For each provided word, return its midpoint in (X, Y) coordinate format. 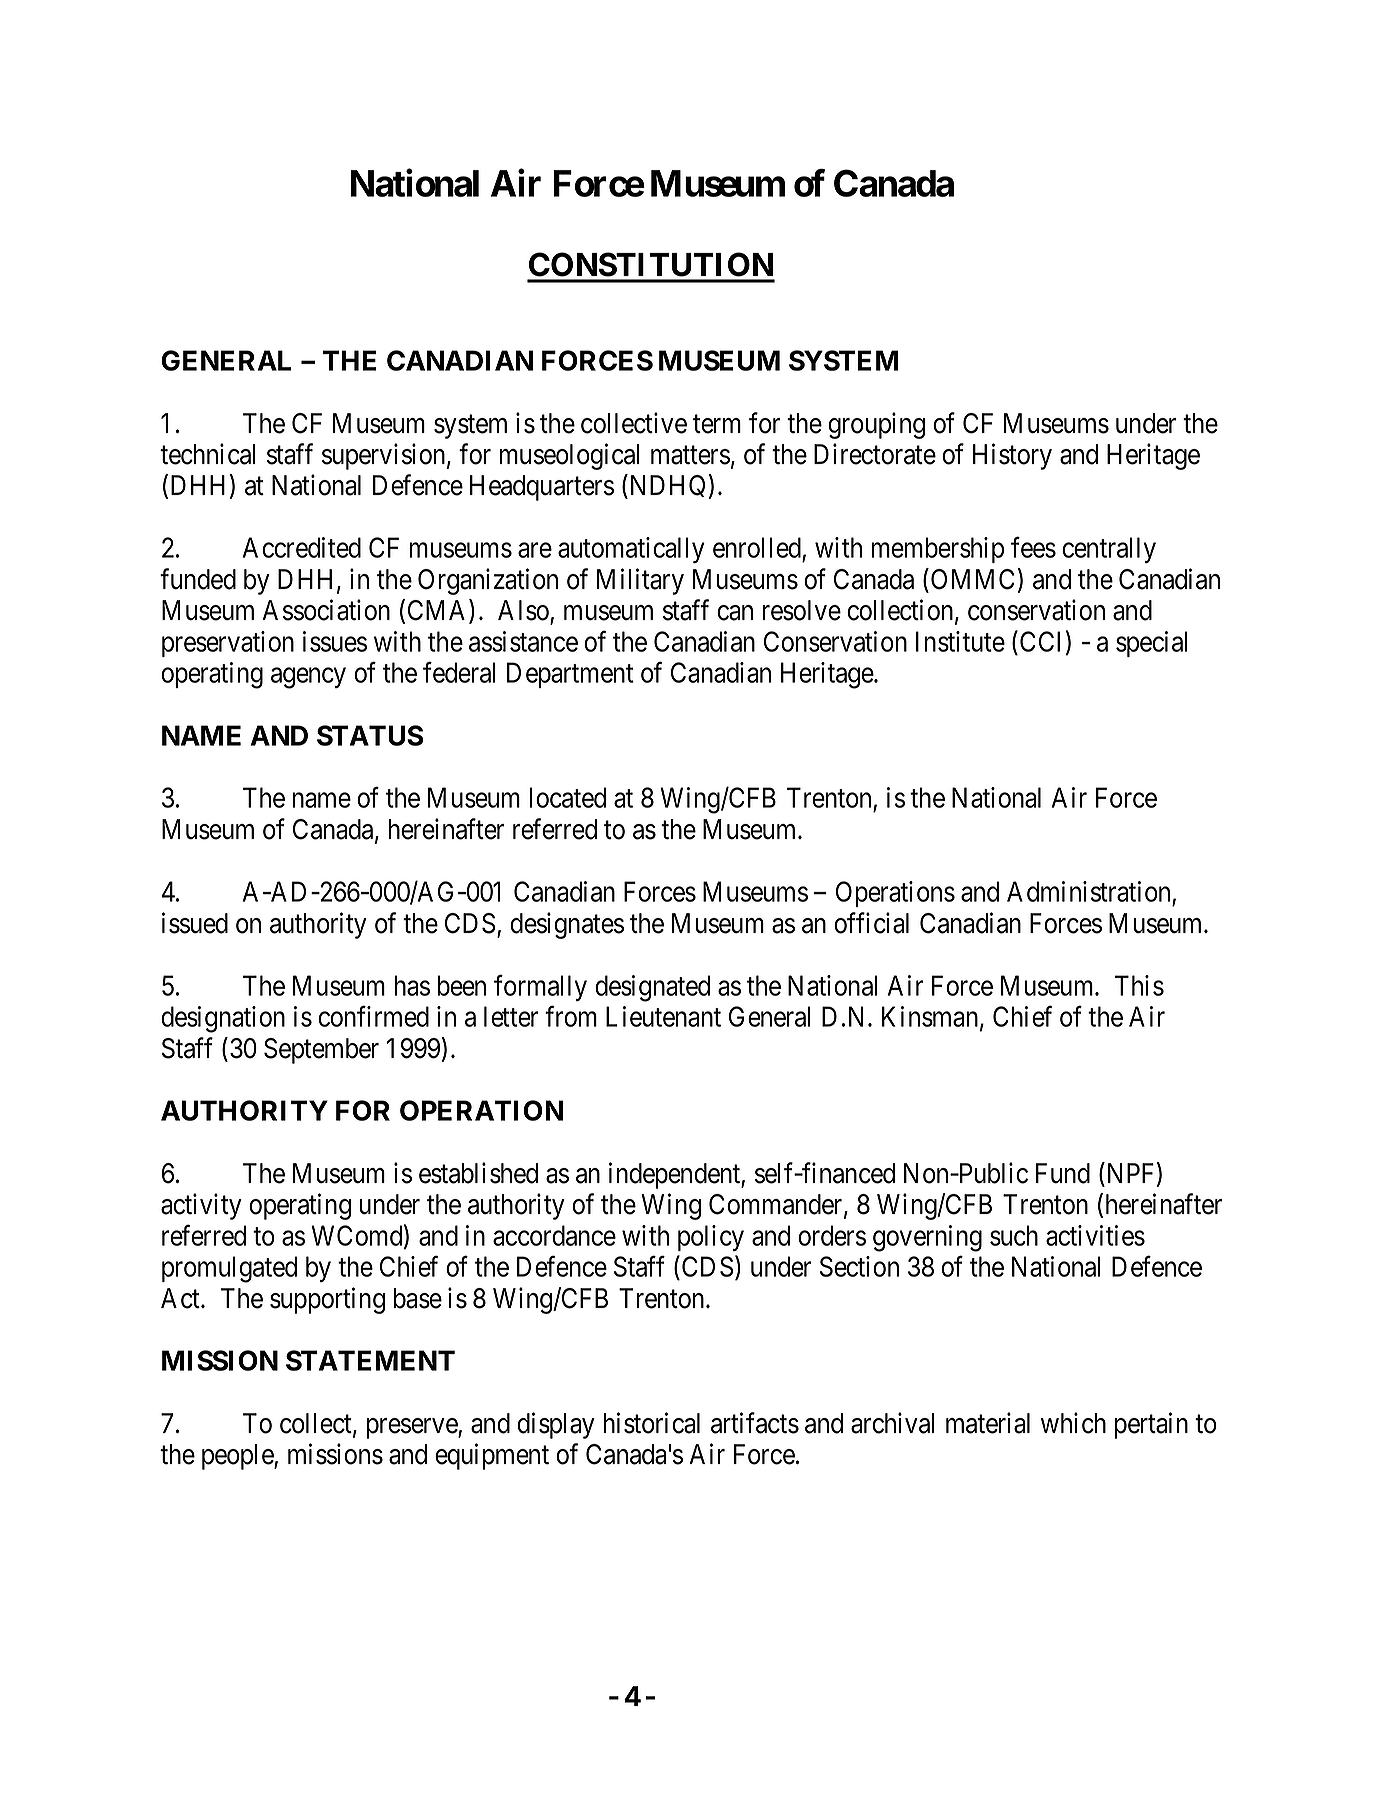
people (238, 1457)
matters (690, 455)
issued (195, 923)
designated (652, 988)
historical (652, 1423)
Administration (1088, 891)
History (1012, 456)
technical (207, 454)
